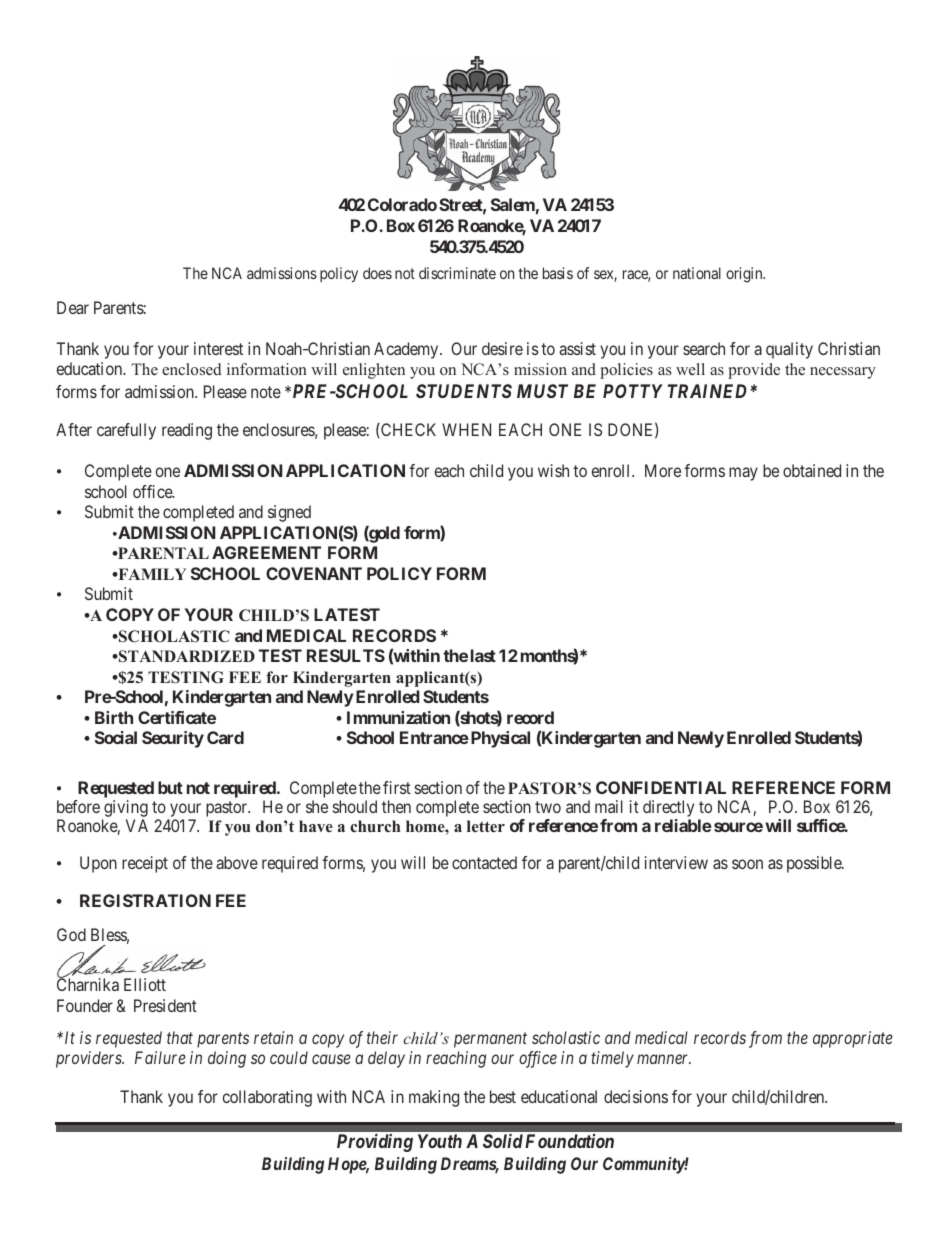  What do you see at coordinates (747, 864) in the screenshot?
I see `soon` at bounding box center [747, 864].
